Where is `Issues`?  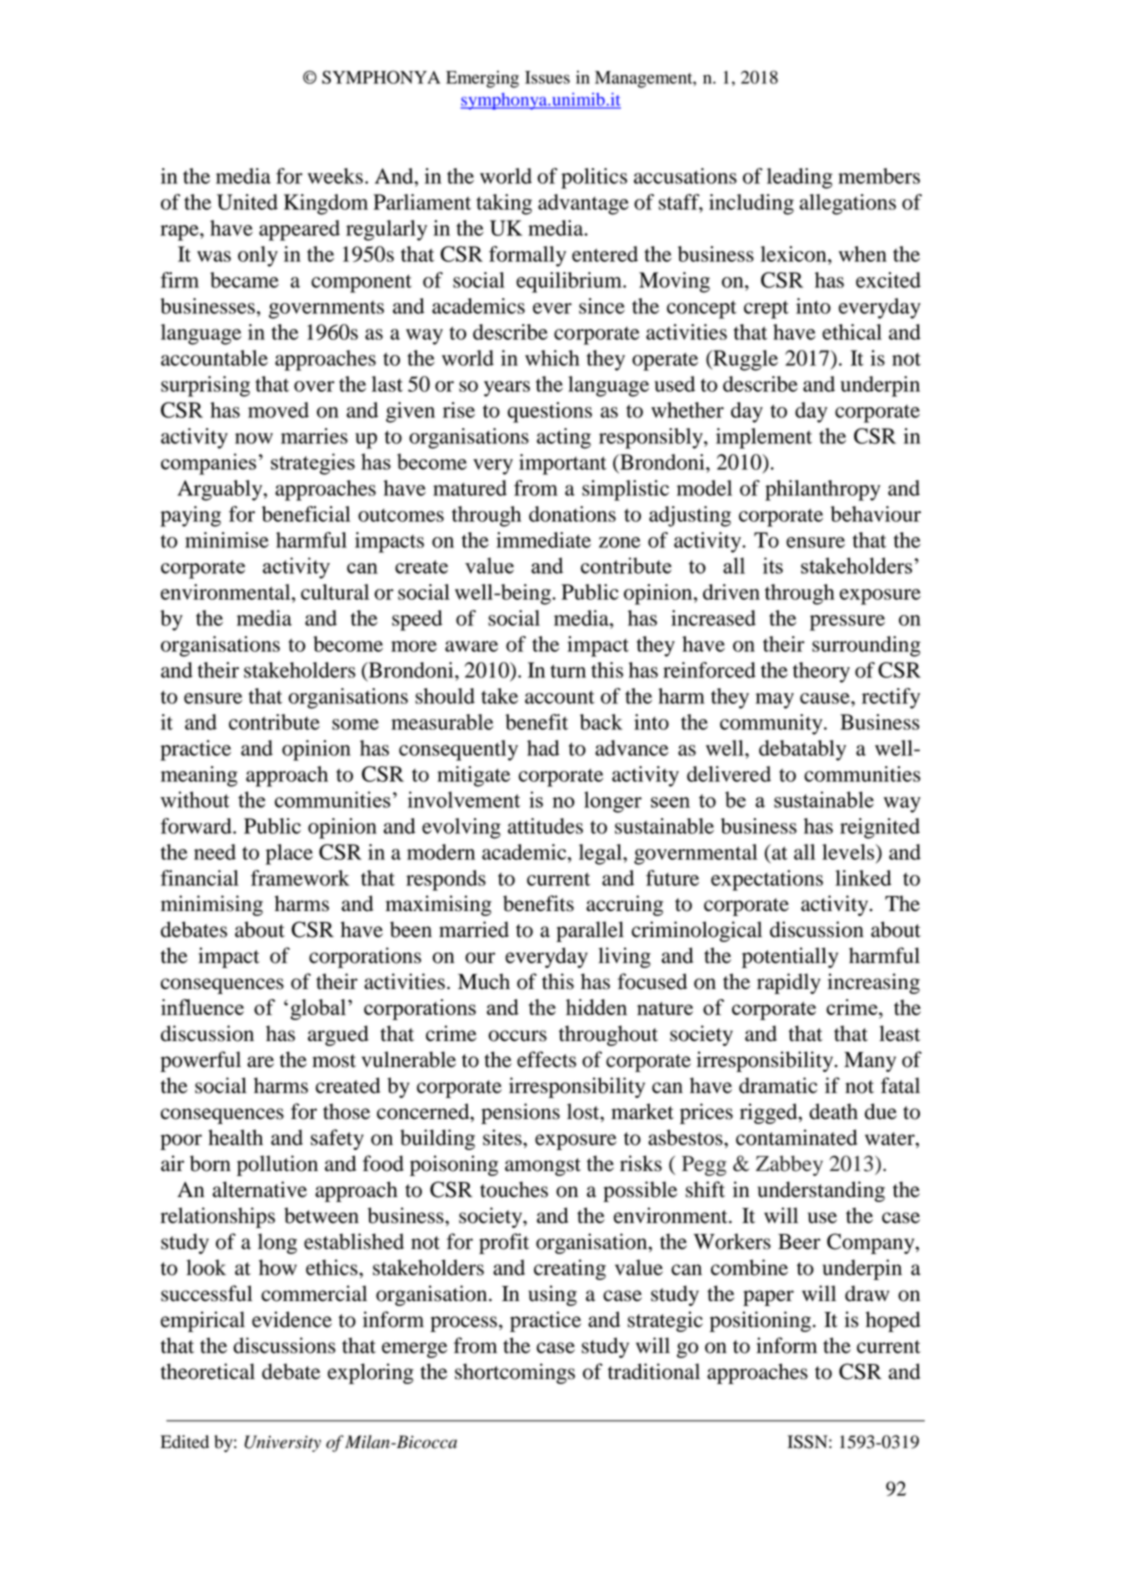
Issues is located at coordinates (547, 77).
